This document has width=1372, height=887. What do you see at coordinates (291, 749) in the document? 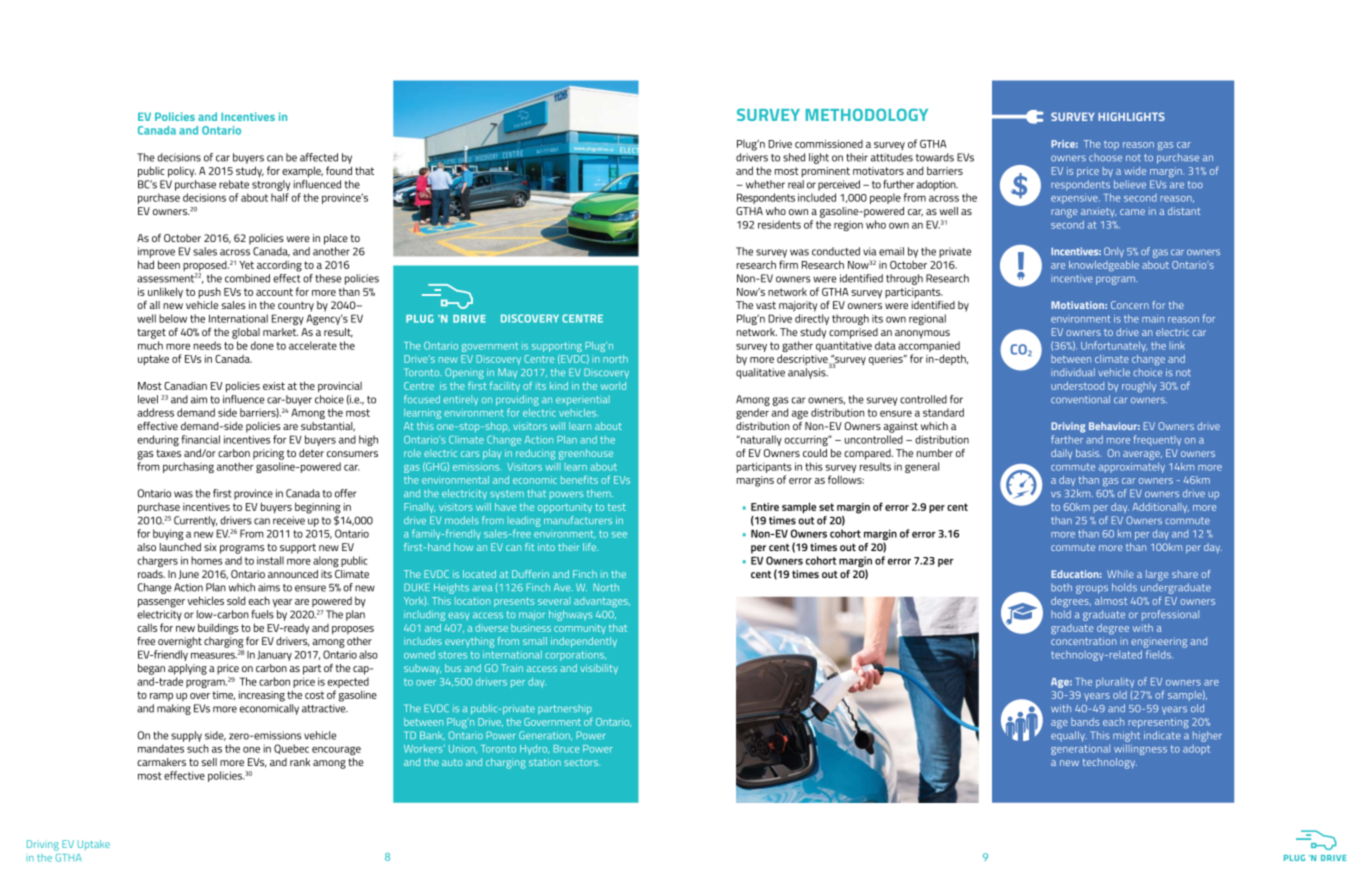
I see `Quebec` at bounding box center [291, 749].
